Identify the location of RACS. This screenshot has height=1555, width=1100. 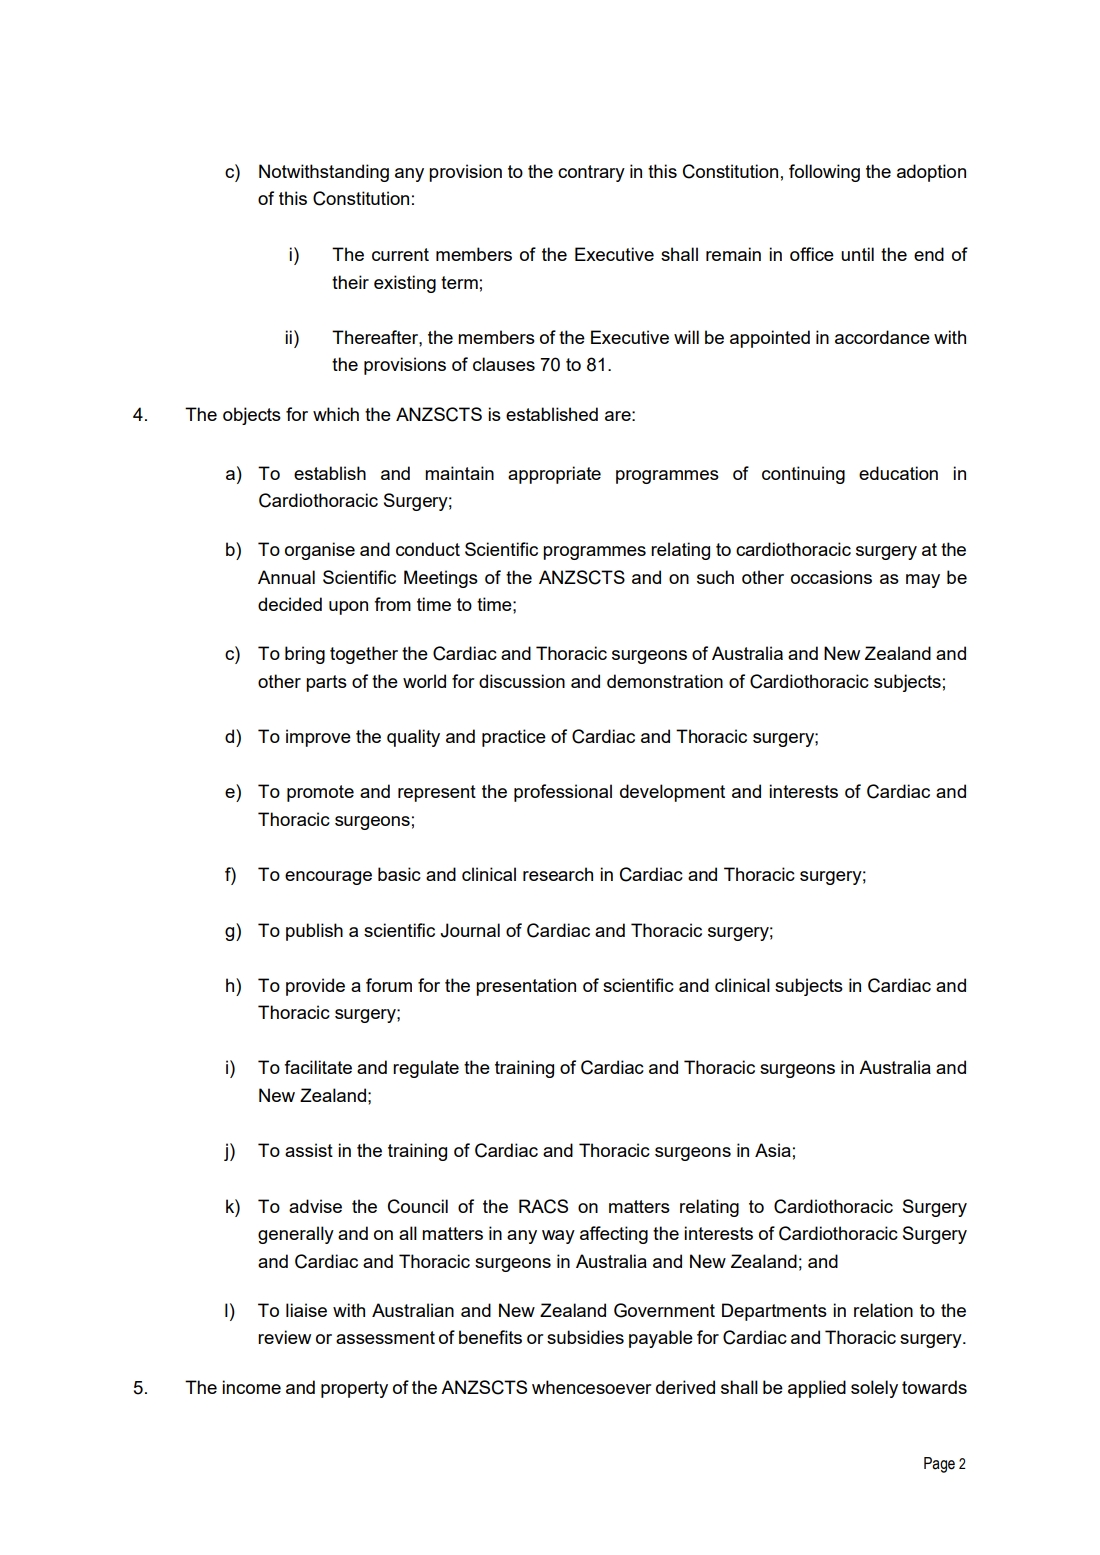
(543, 1206).
